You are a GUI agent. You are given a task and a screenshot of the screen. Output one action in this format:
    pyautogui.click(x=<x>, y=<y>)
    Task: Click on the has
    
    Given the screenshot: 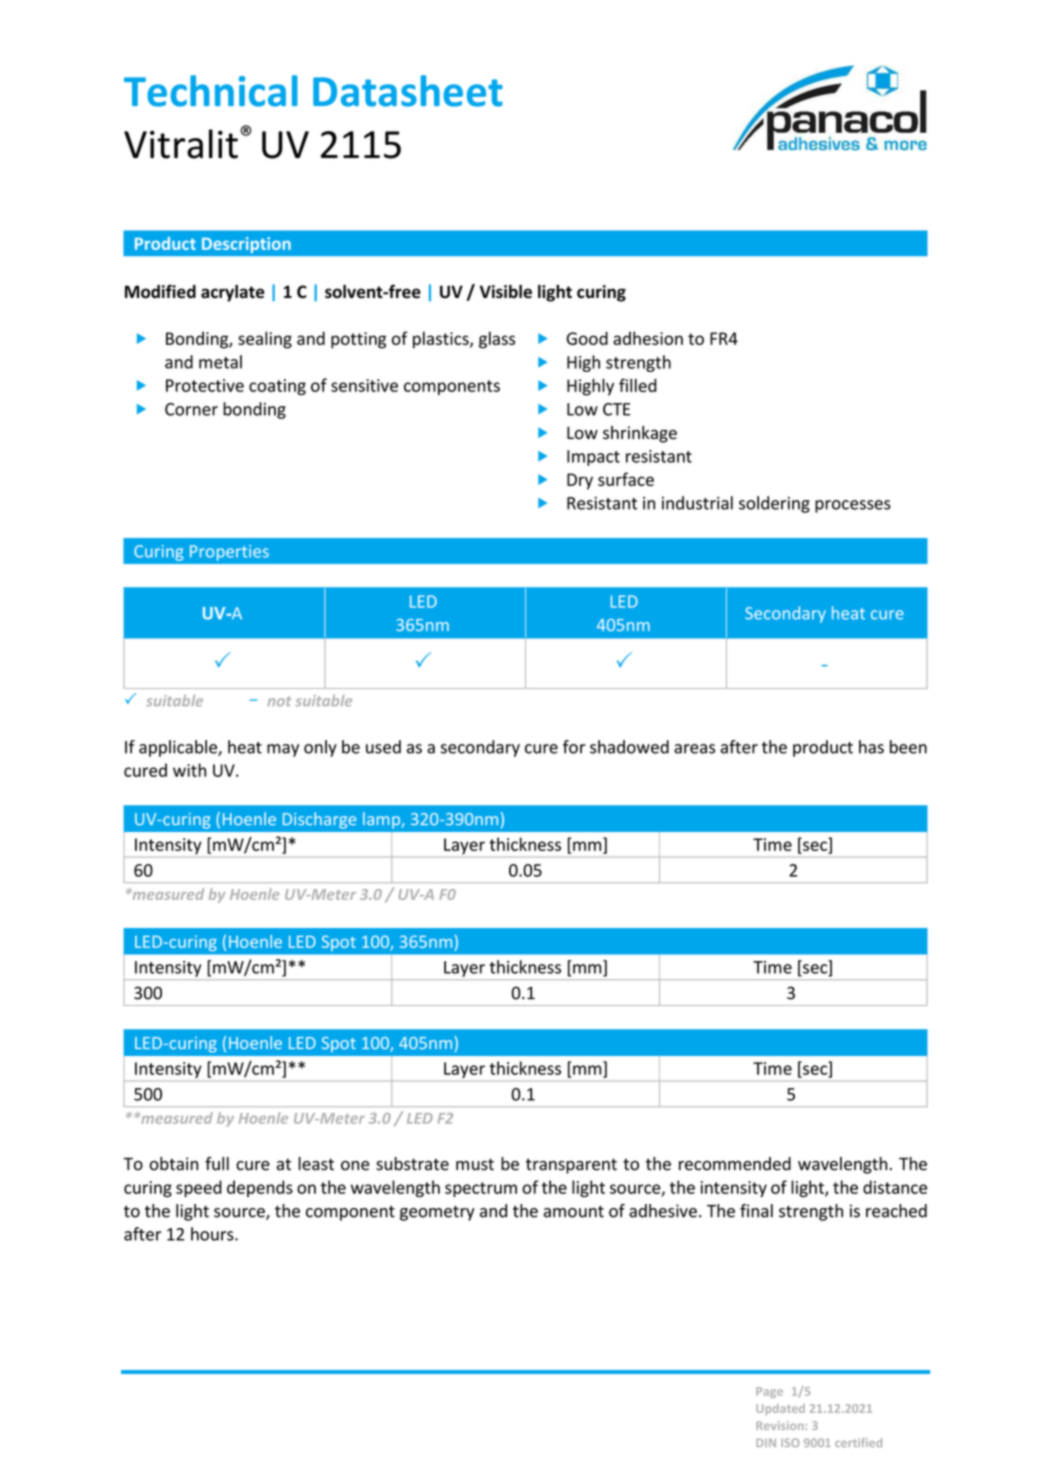 What is the action you would take?
    pyautogui.click(x=871, y=747)
